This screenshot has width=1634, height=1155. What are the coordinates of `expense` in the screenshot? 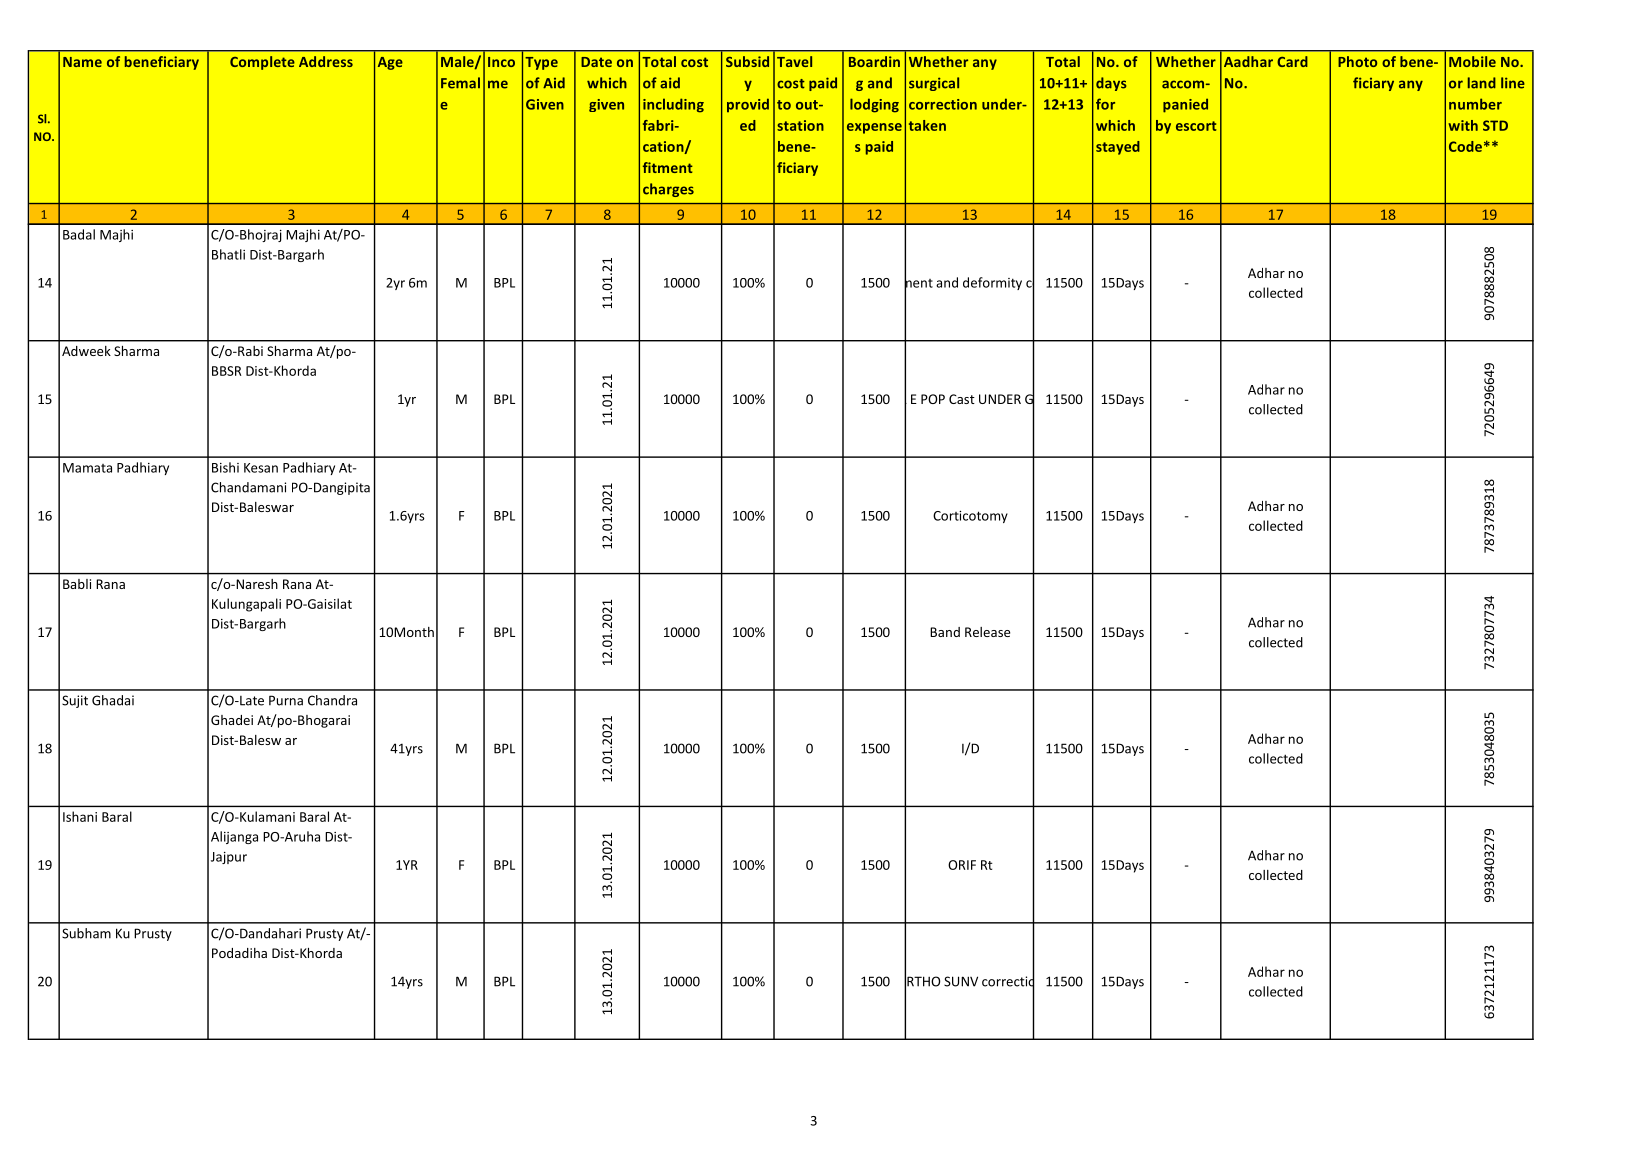 It's located at (874, 128).
